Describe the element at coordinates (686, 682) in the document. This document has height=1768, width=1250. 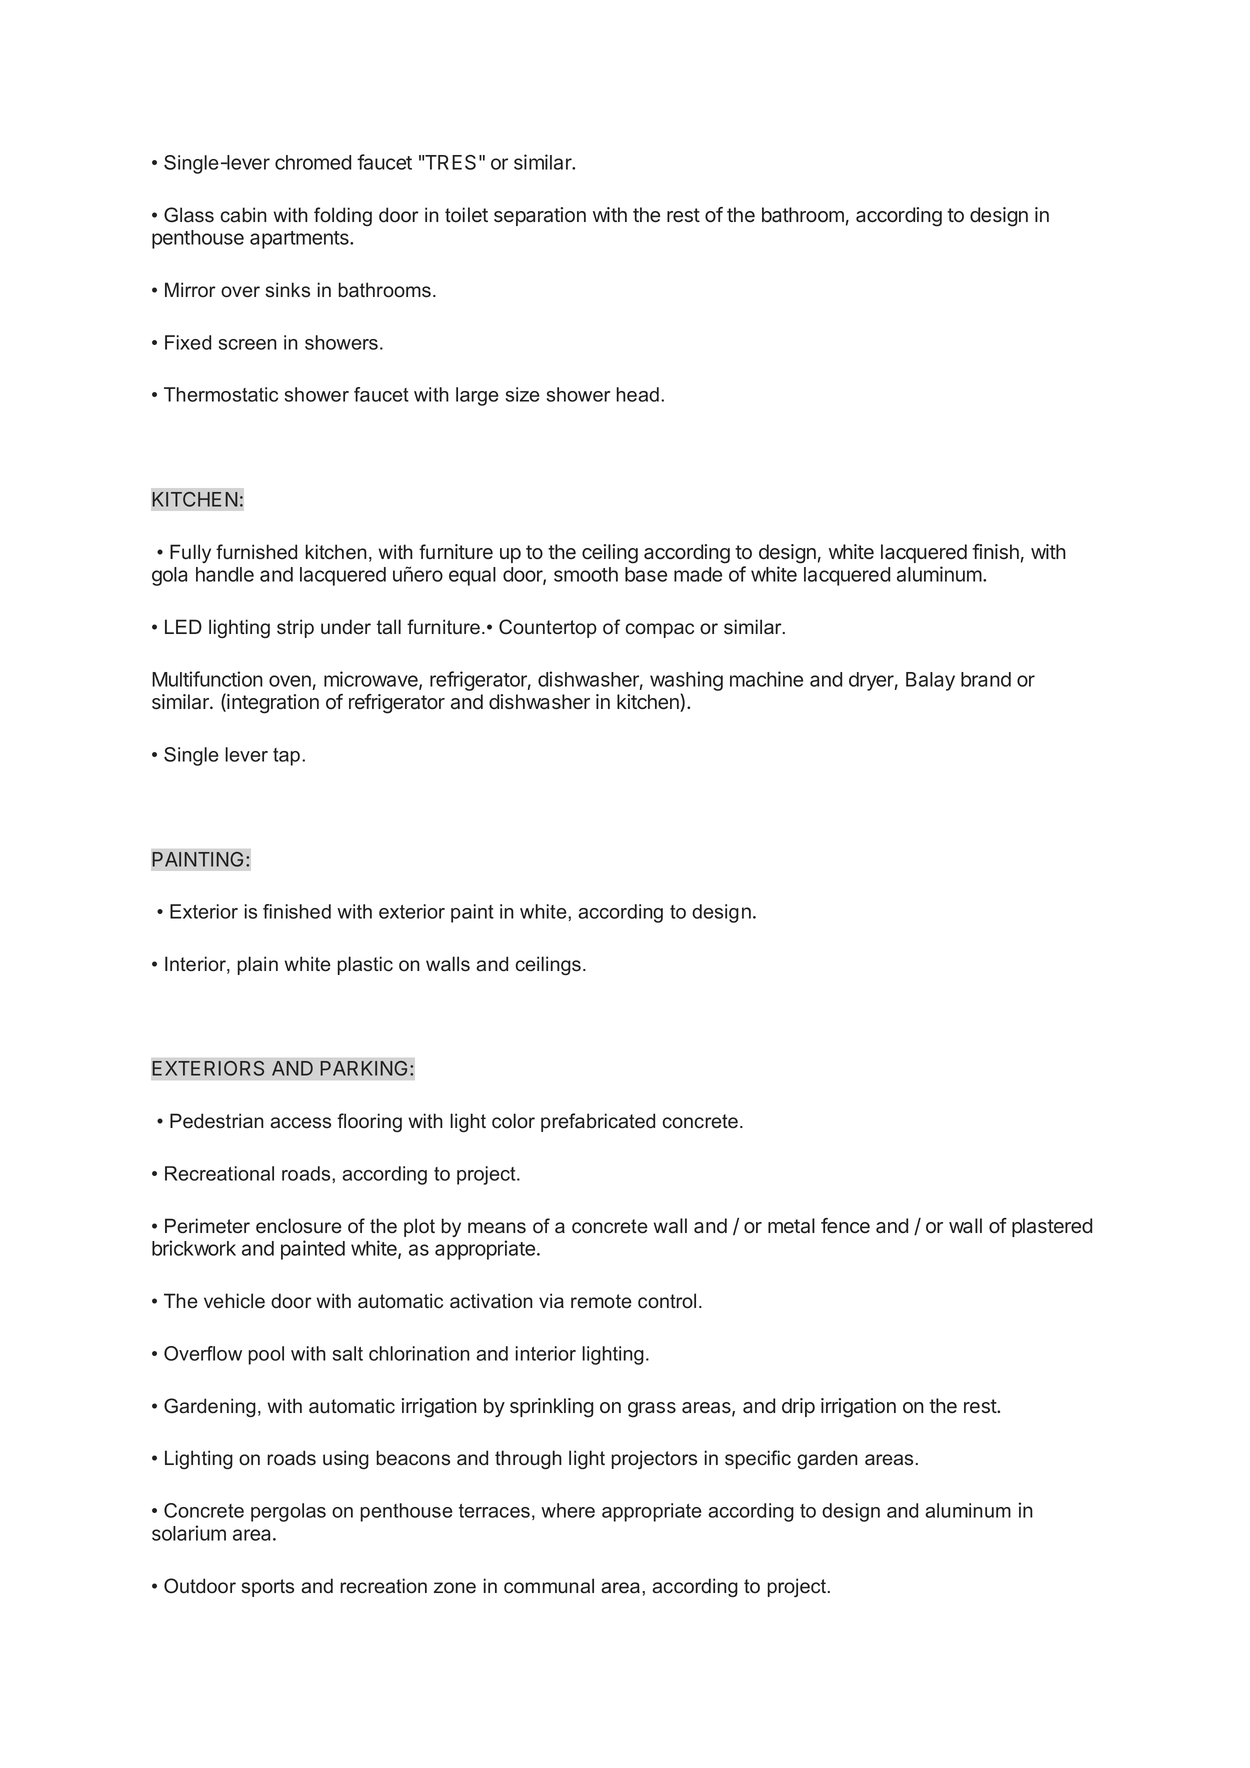
I see `washing` at that location.
